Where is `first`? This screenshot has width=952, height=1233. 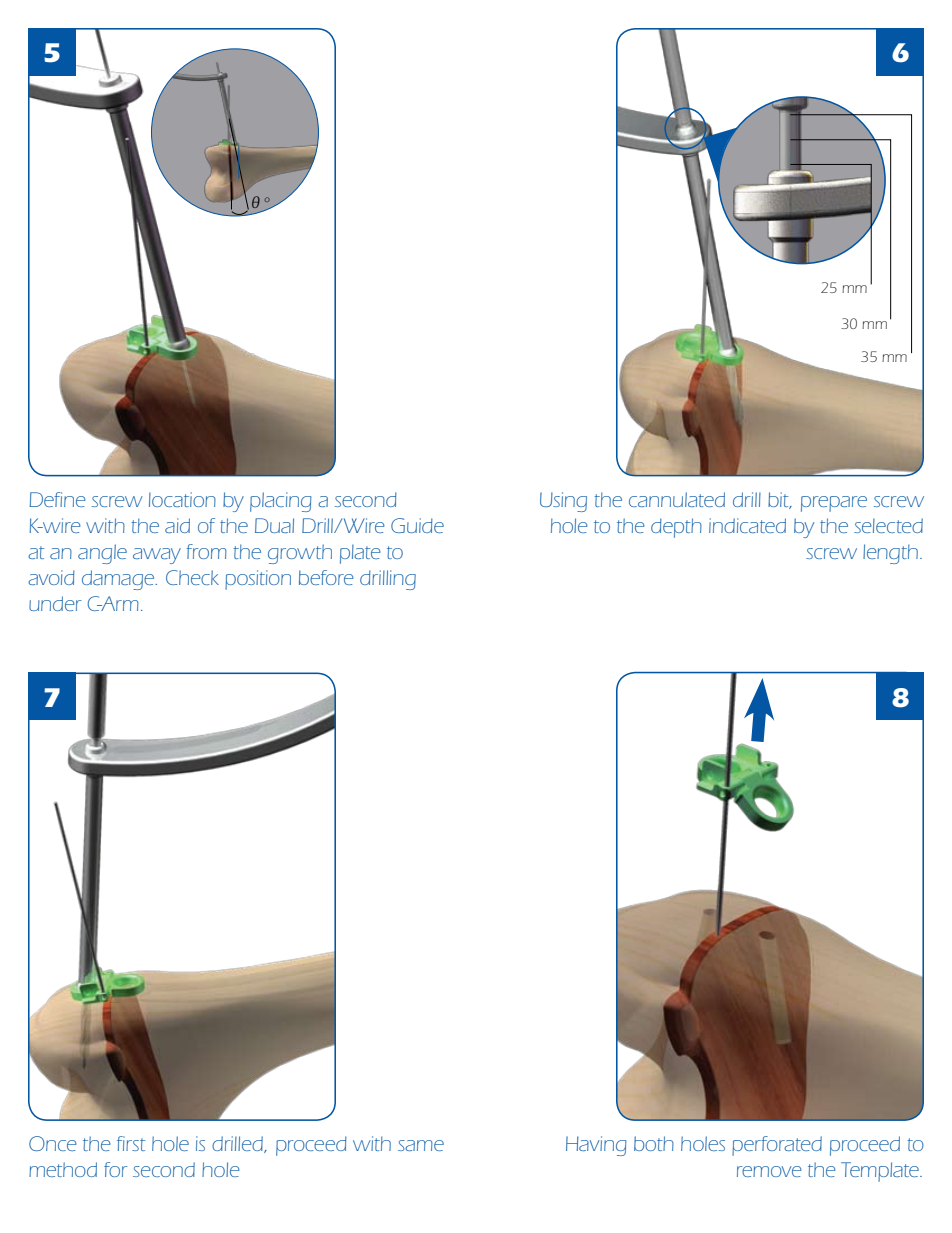
first is located at coordinates (131, 1143).
